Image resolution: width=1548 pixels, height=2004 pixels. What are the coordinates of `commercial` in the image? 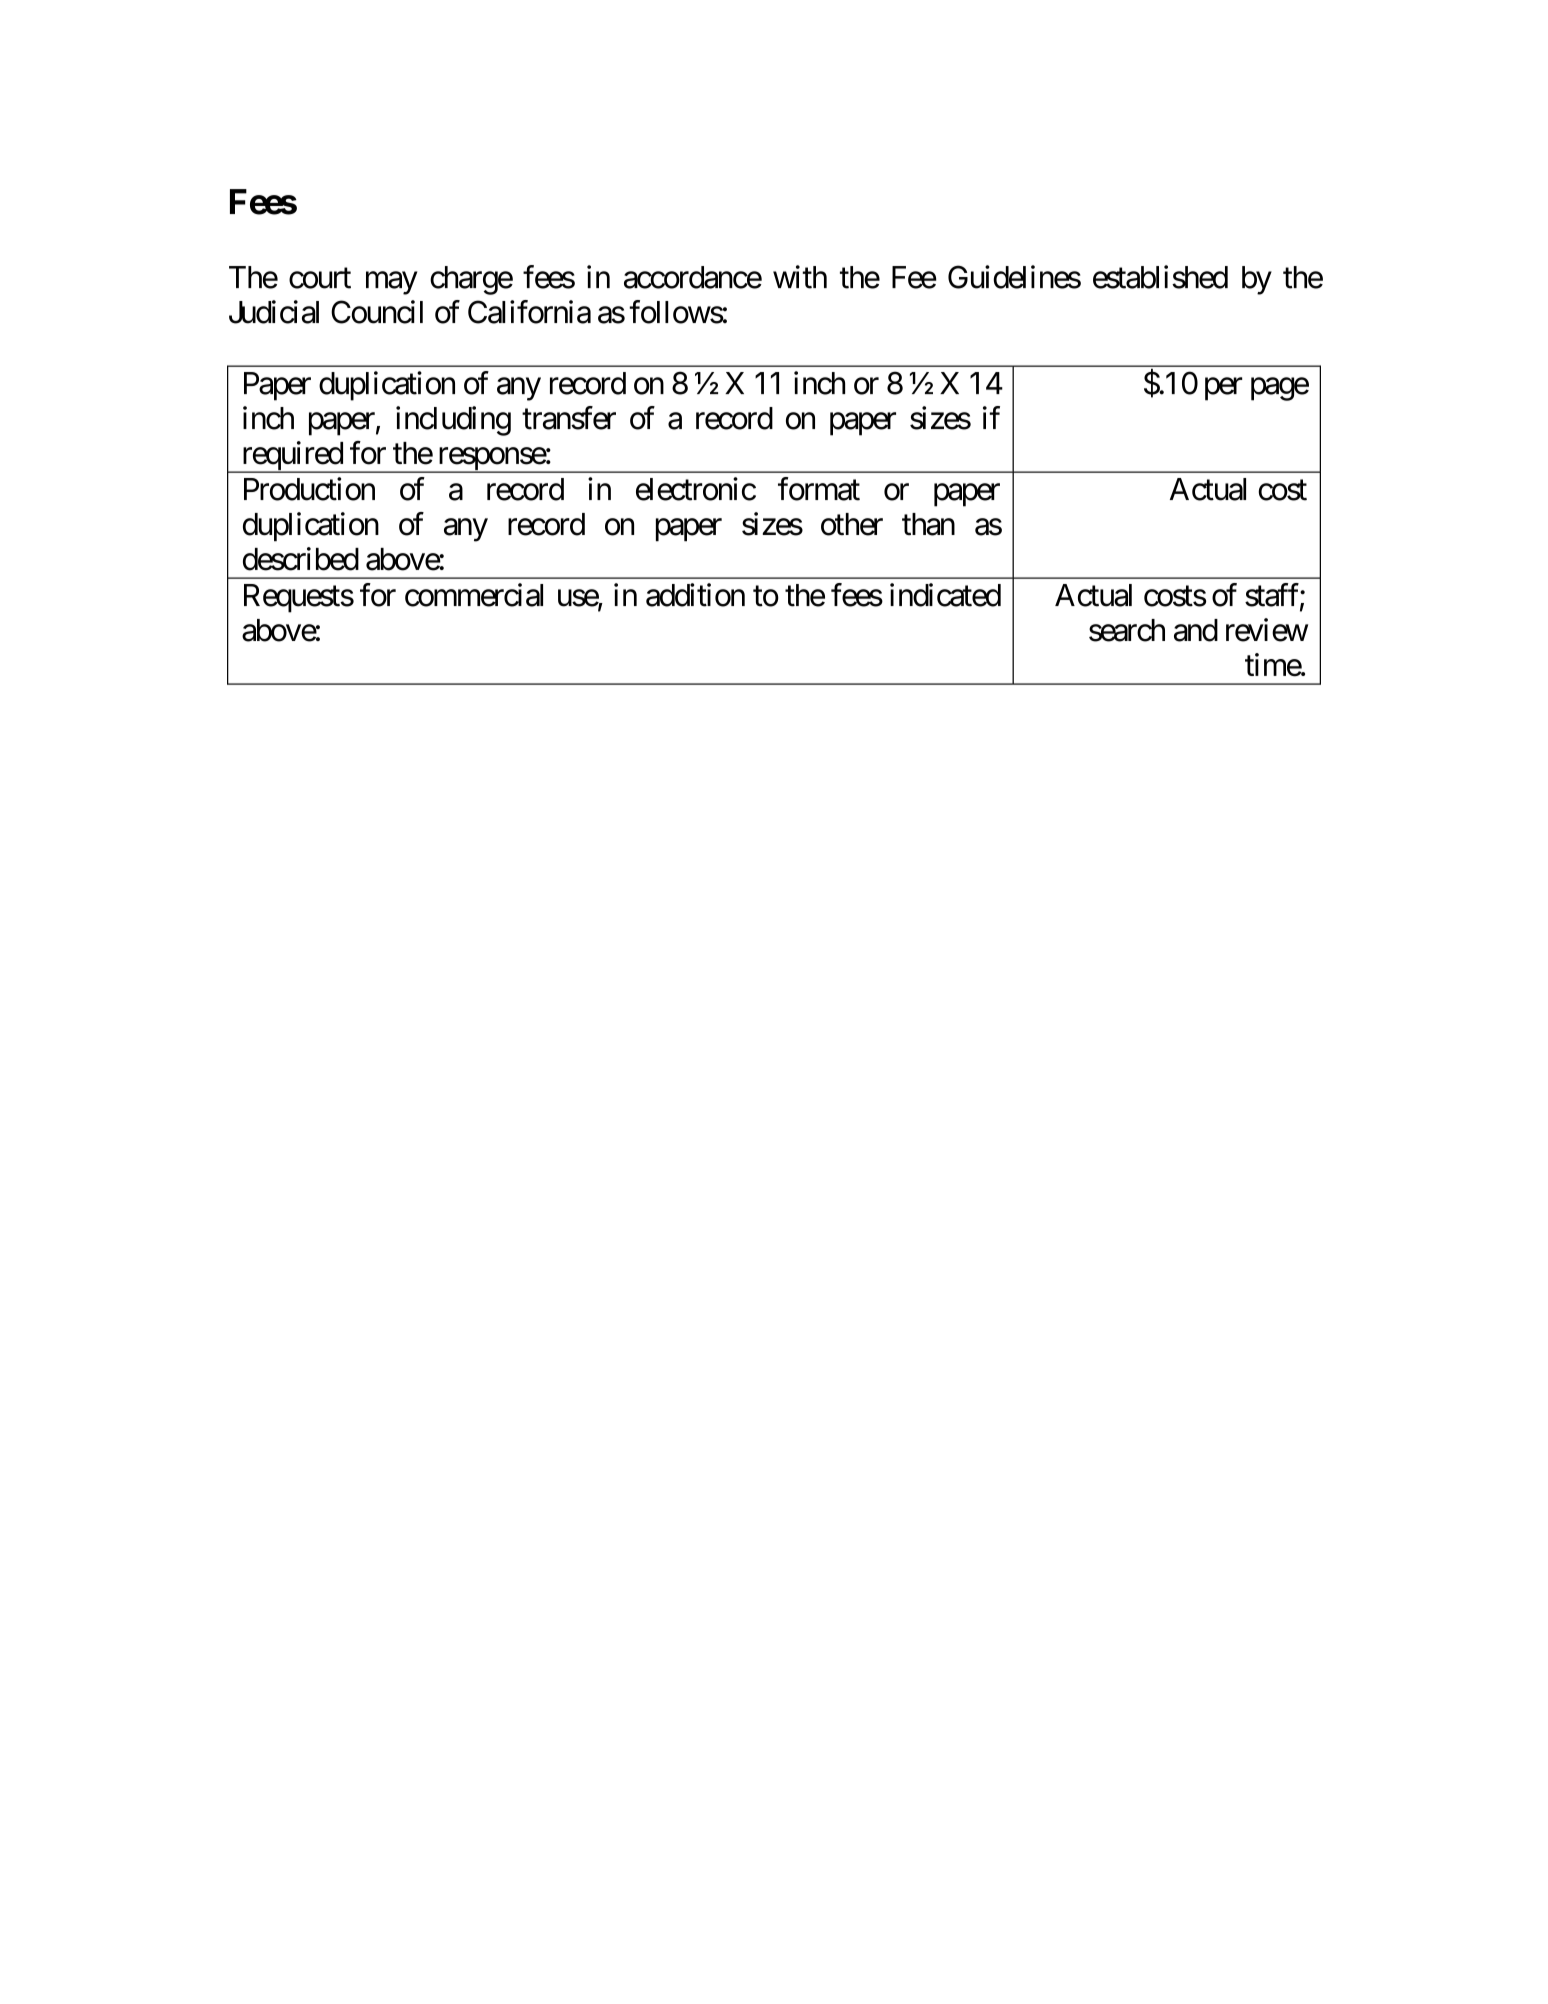 It's located at (474, 595).
